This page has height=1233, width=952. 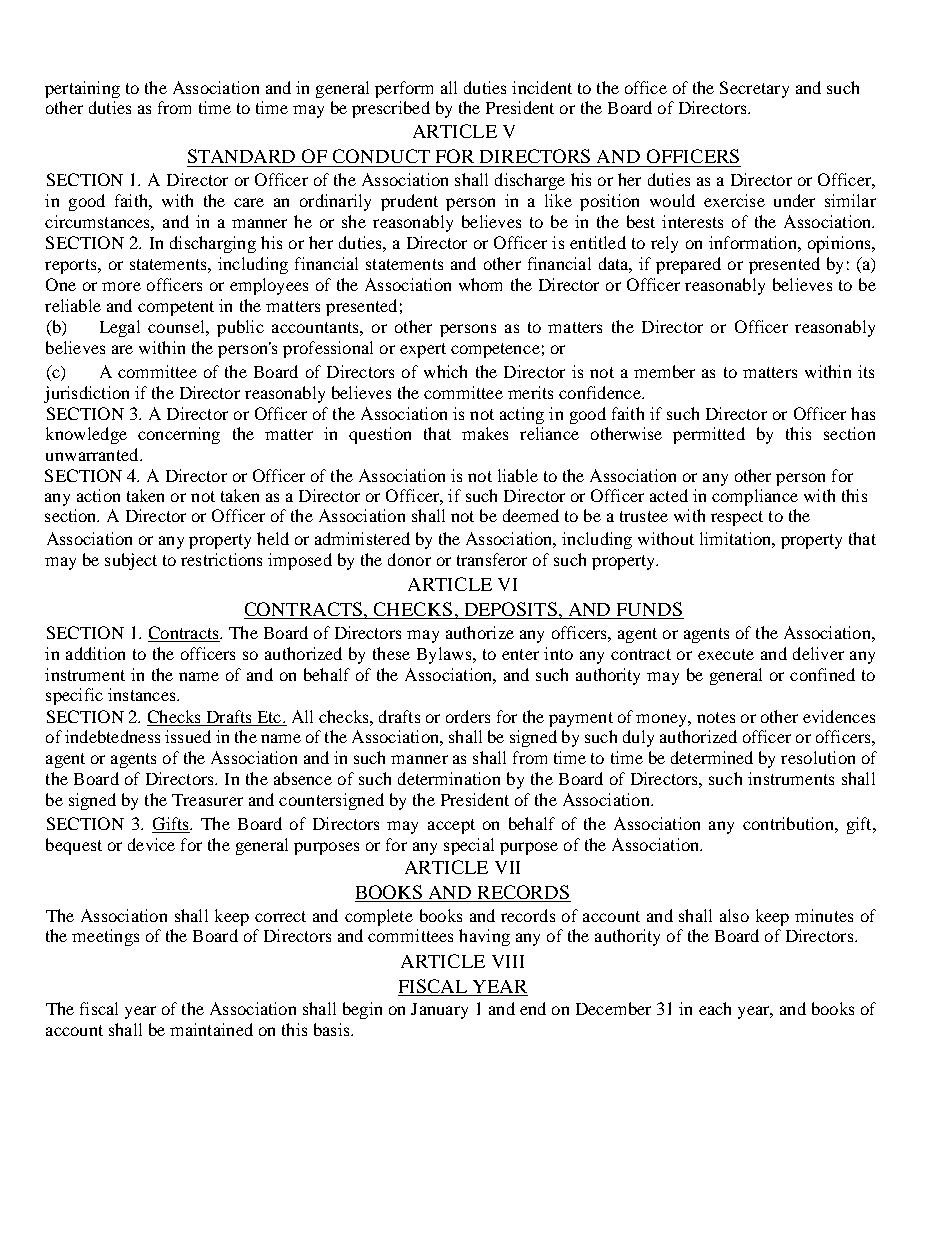 What do you see at coordinates (716, 717) in the page?
I see `notes` at bounding box center [716, 717].
